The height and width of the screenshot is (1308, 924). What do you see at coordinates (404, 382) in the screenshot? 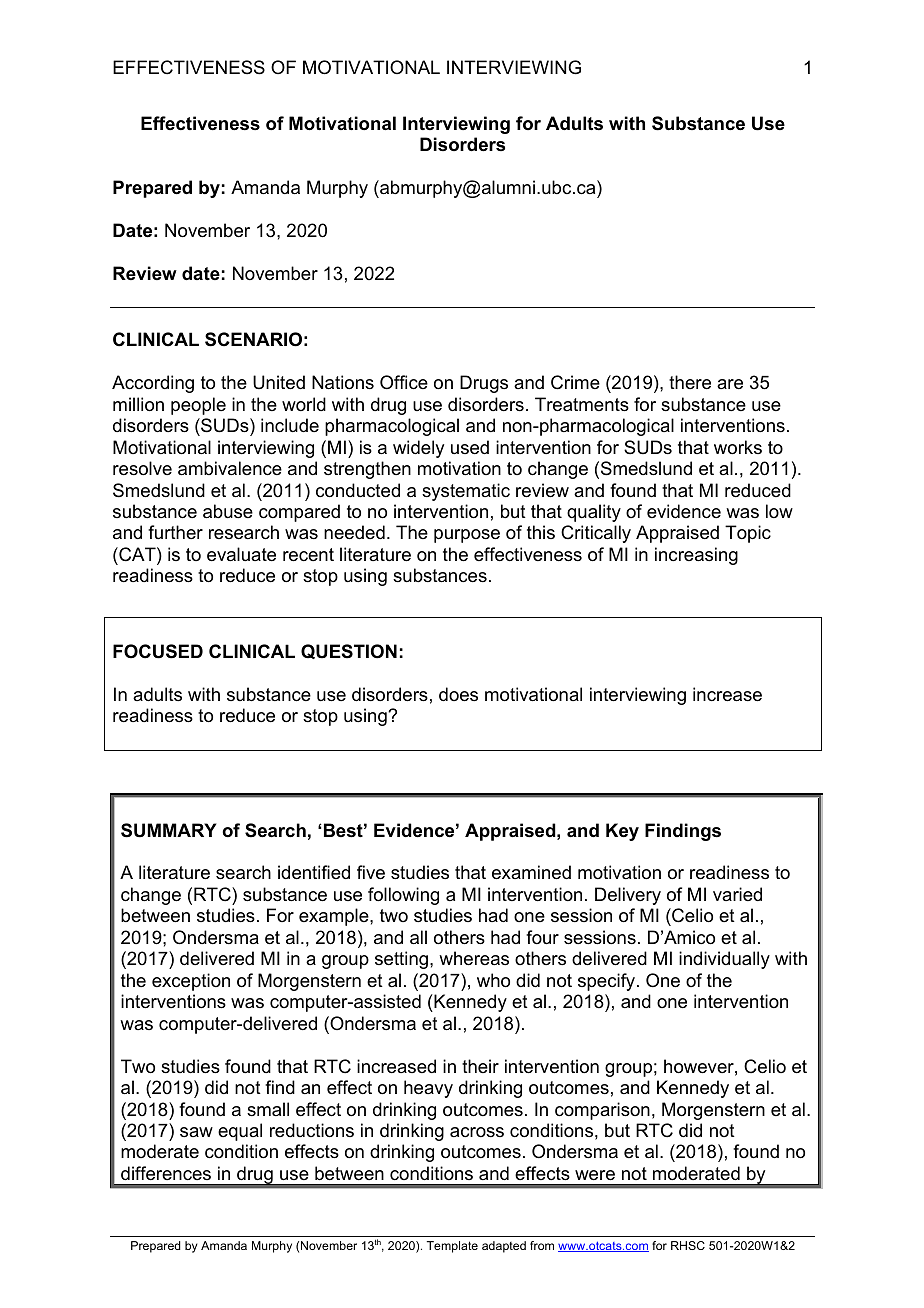
I see `Office` at bounding box center [404, 382].
